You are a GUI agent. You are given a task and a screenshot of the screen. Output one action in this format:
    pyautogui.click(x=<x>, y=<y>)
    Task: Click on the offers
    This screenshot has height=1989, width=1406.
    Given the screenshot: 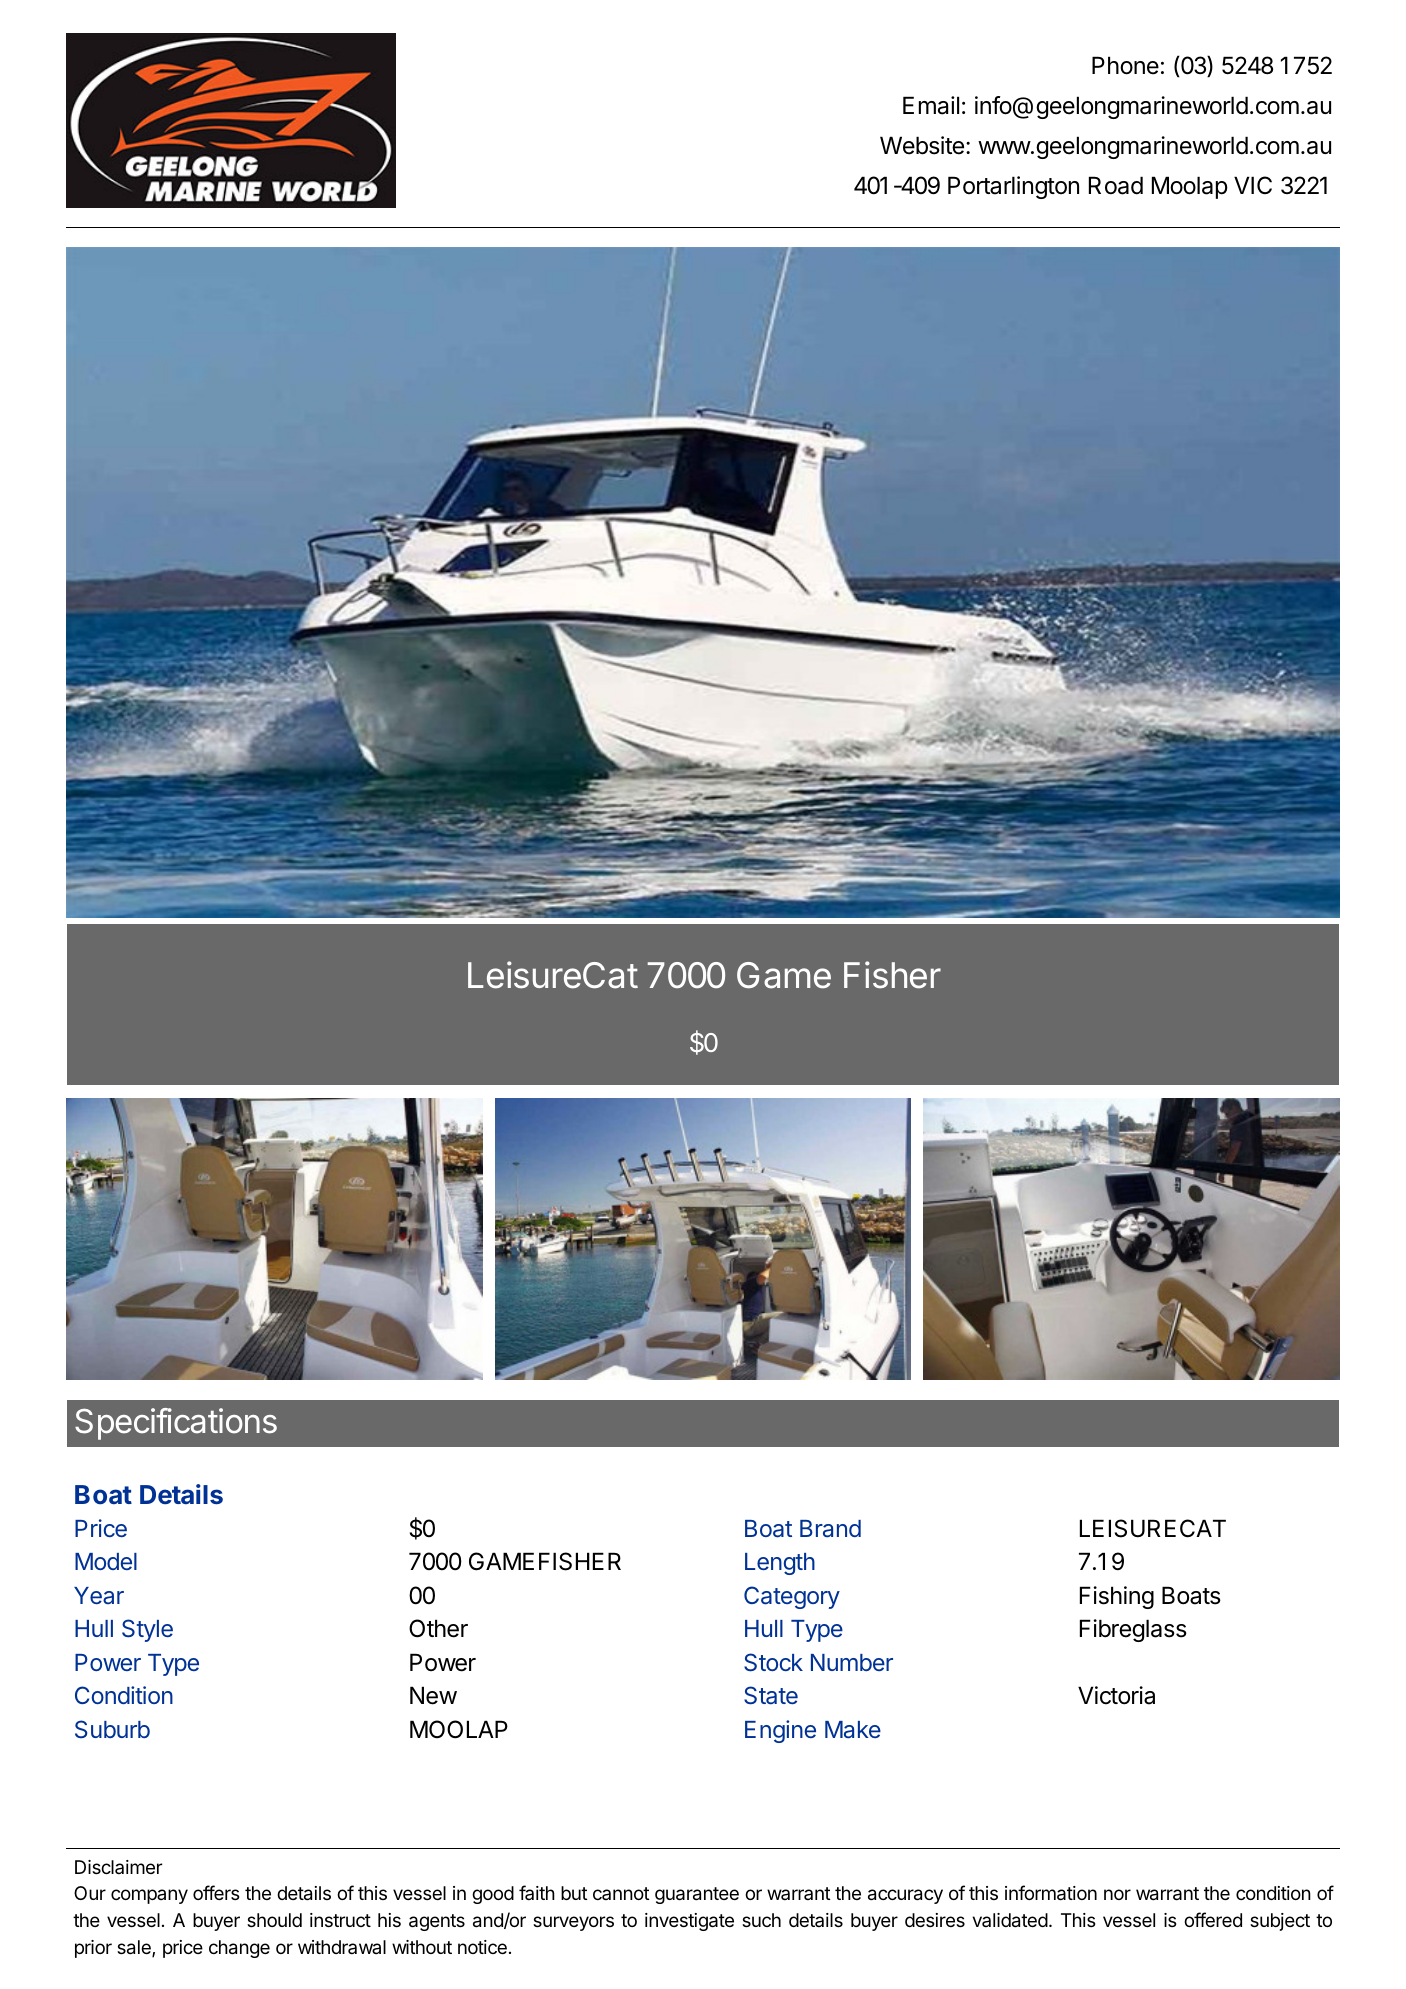 What is the action you would take?
    pyautogui.click(x=216, y=1892)
